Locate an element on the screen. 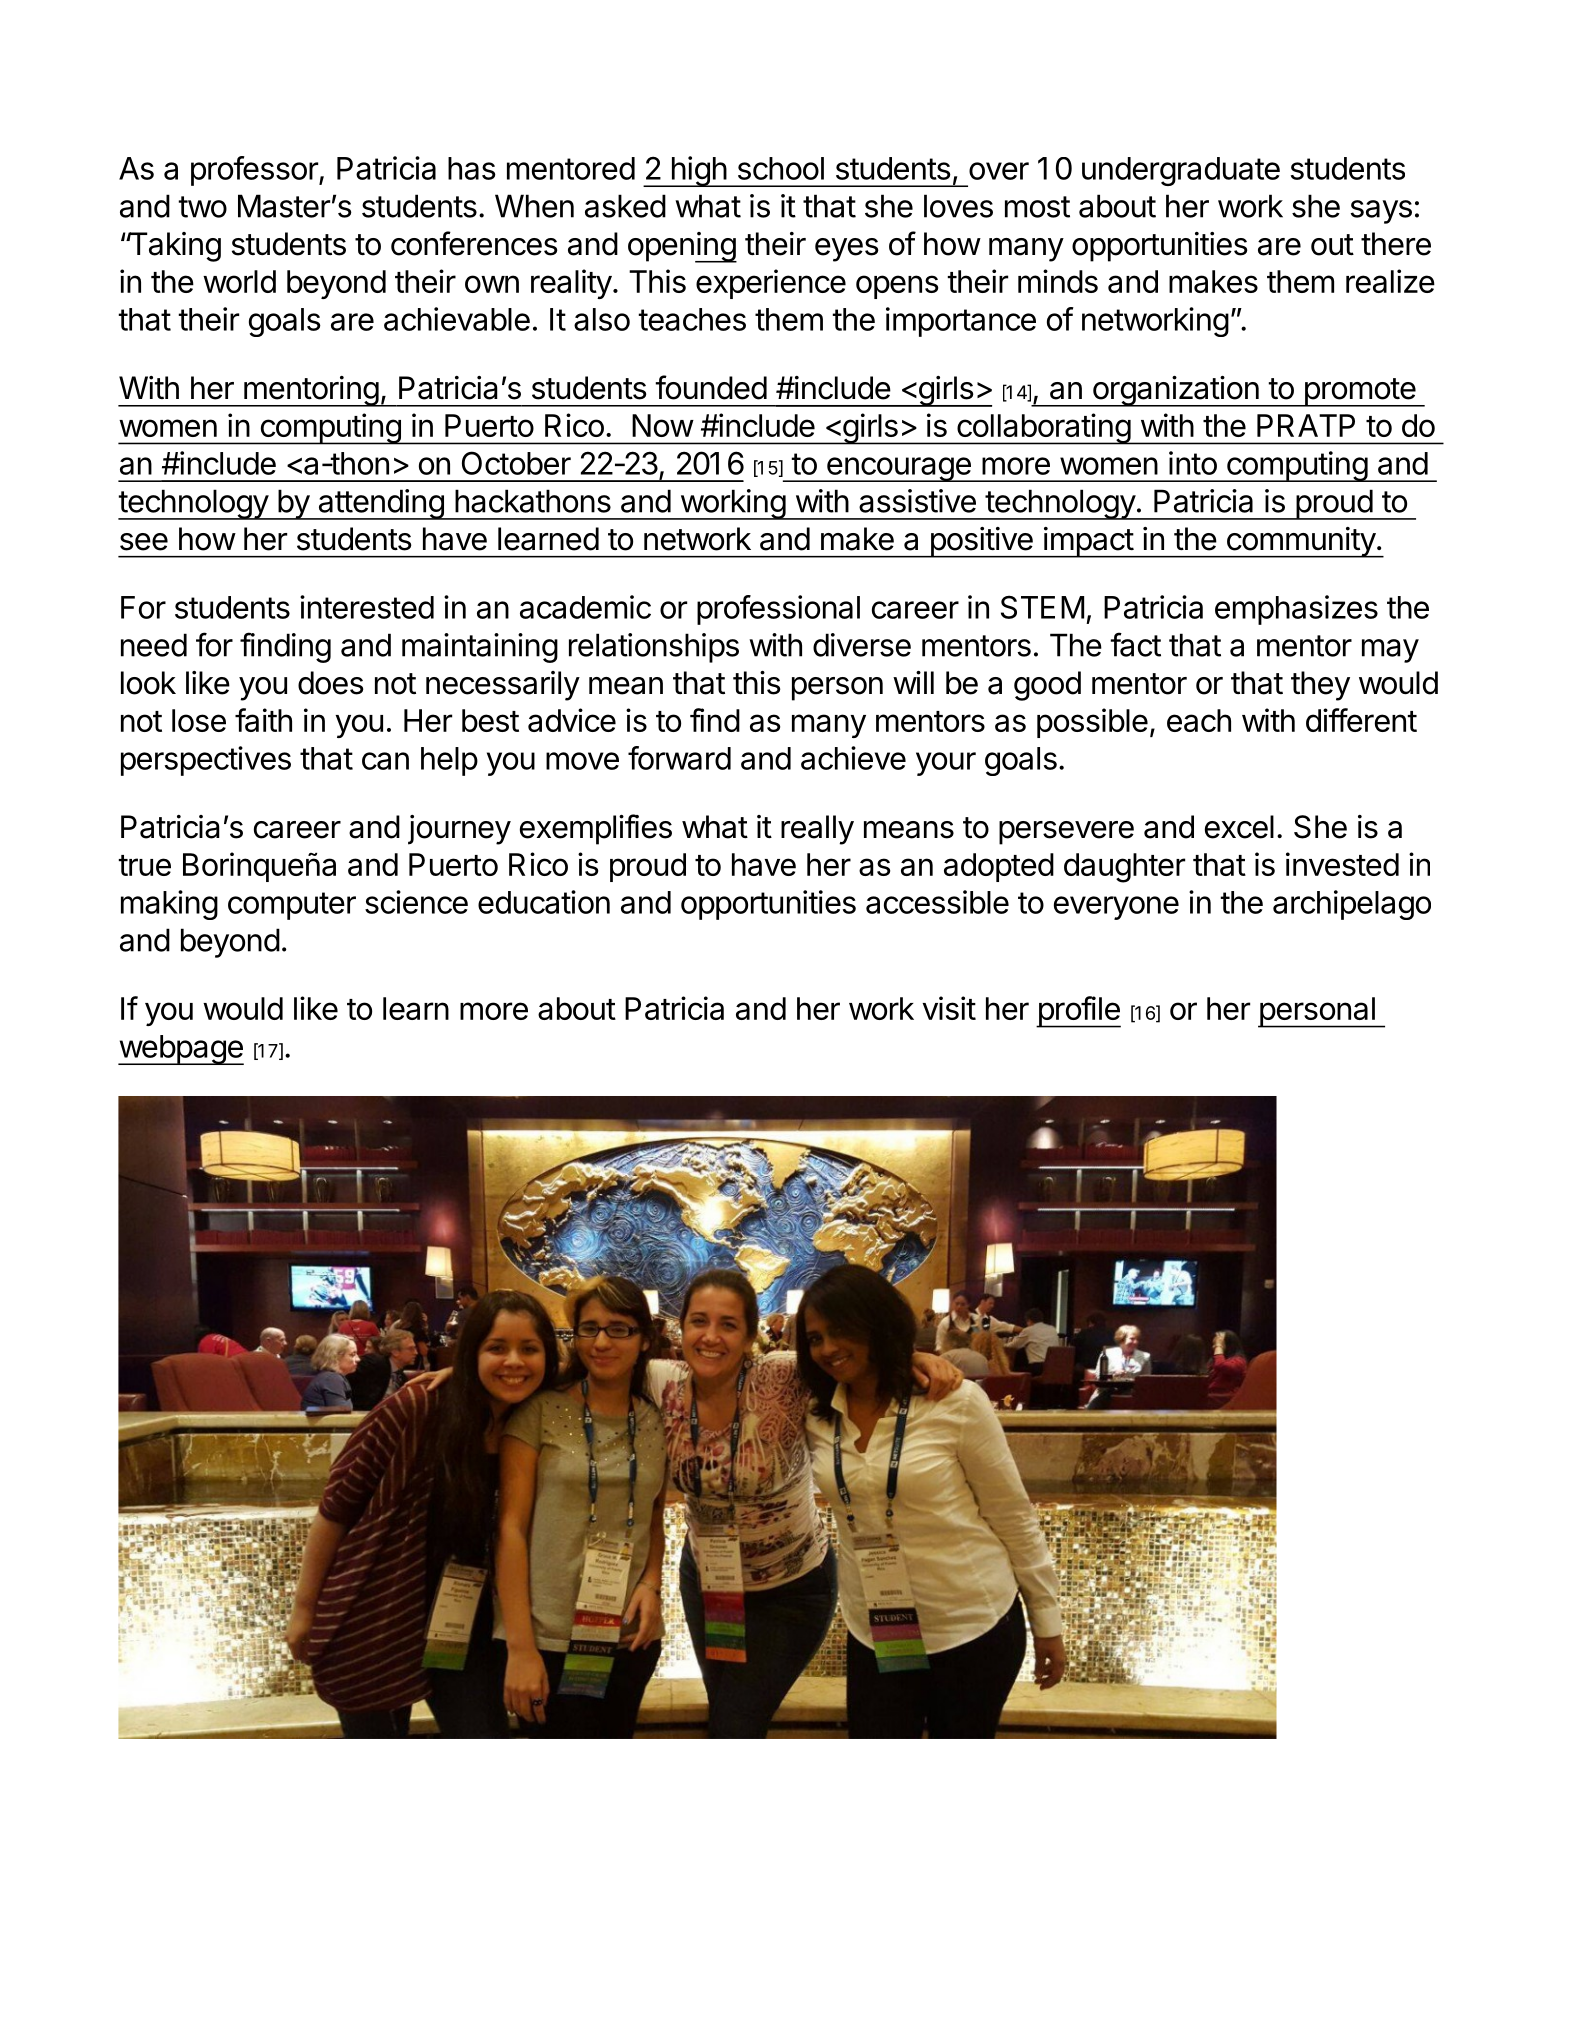  school is located at coordinates (781, 168).
